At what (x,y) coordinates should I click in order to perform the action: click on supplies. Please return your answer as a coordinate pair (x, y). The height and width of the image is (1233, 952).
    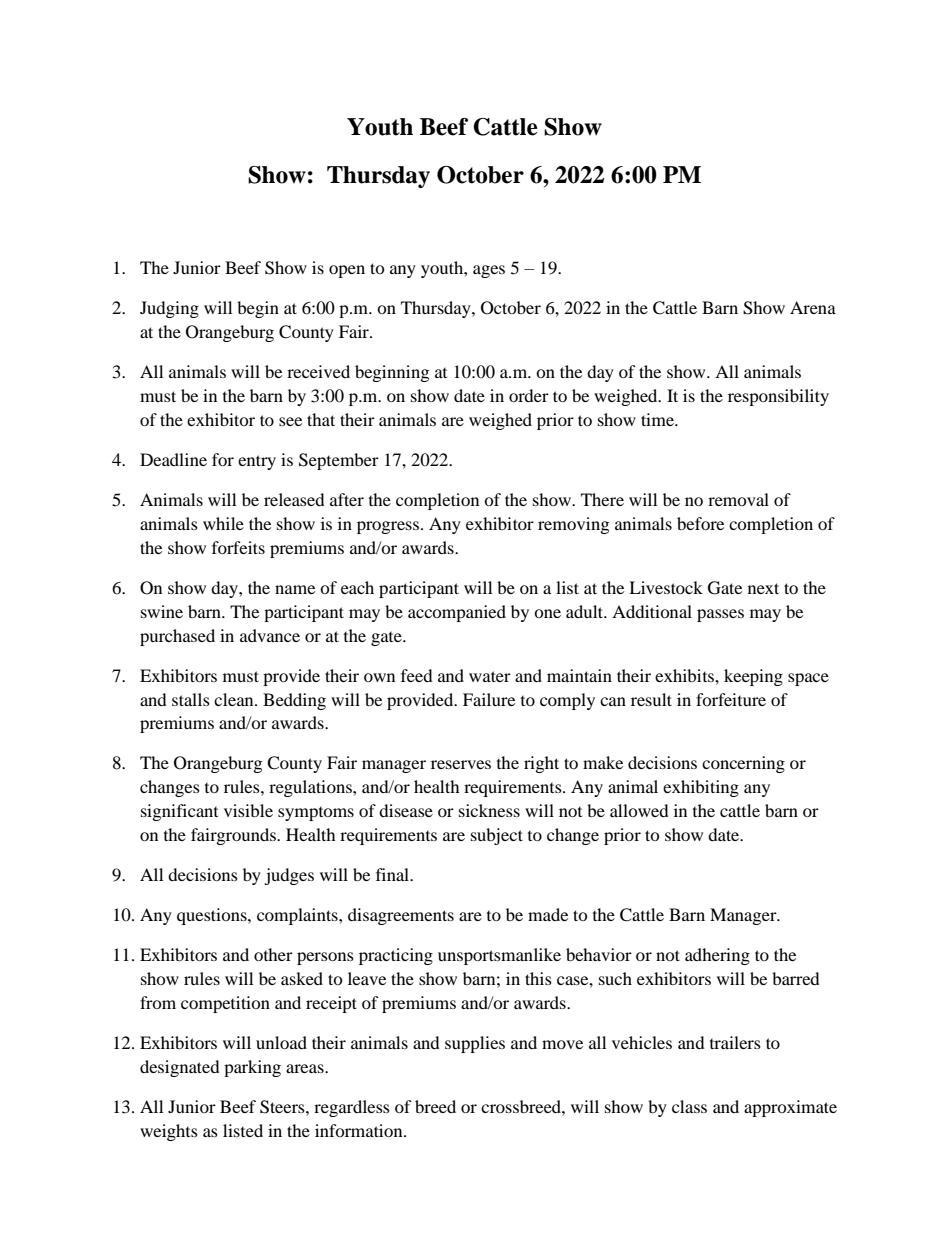
    Looking at the image, I should click on (475, 1044).
